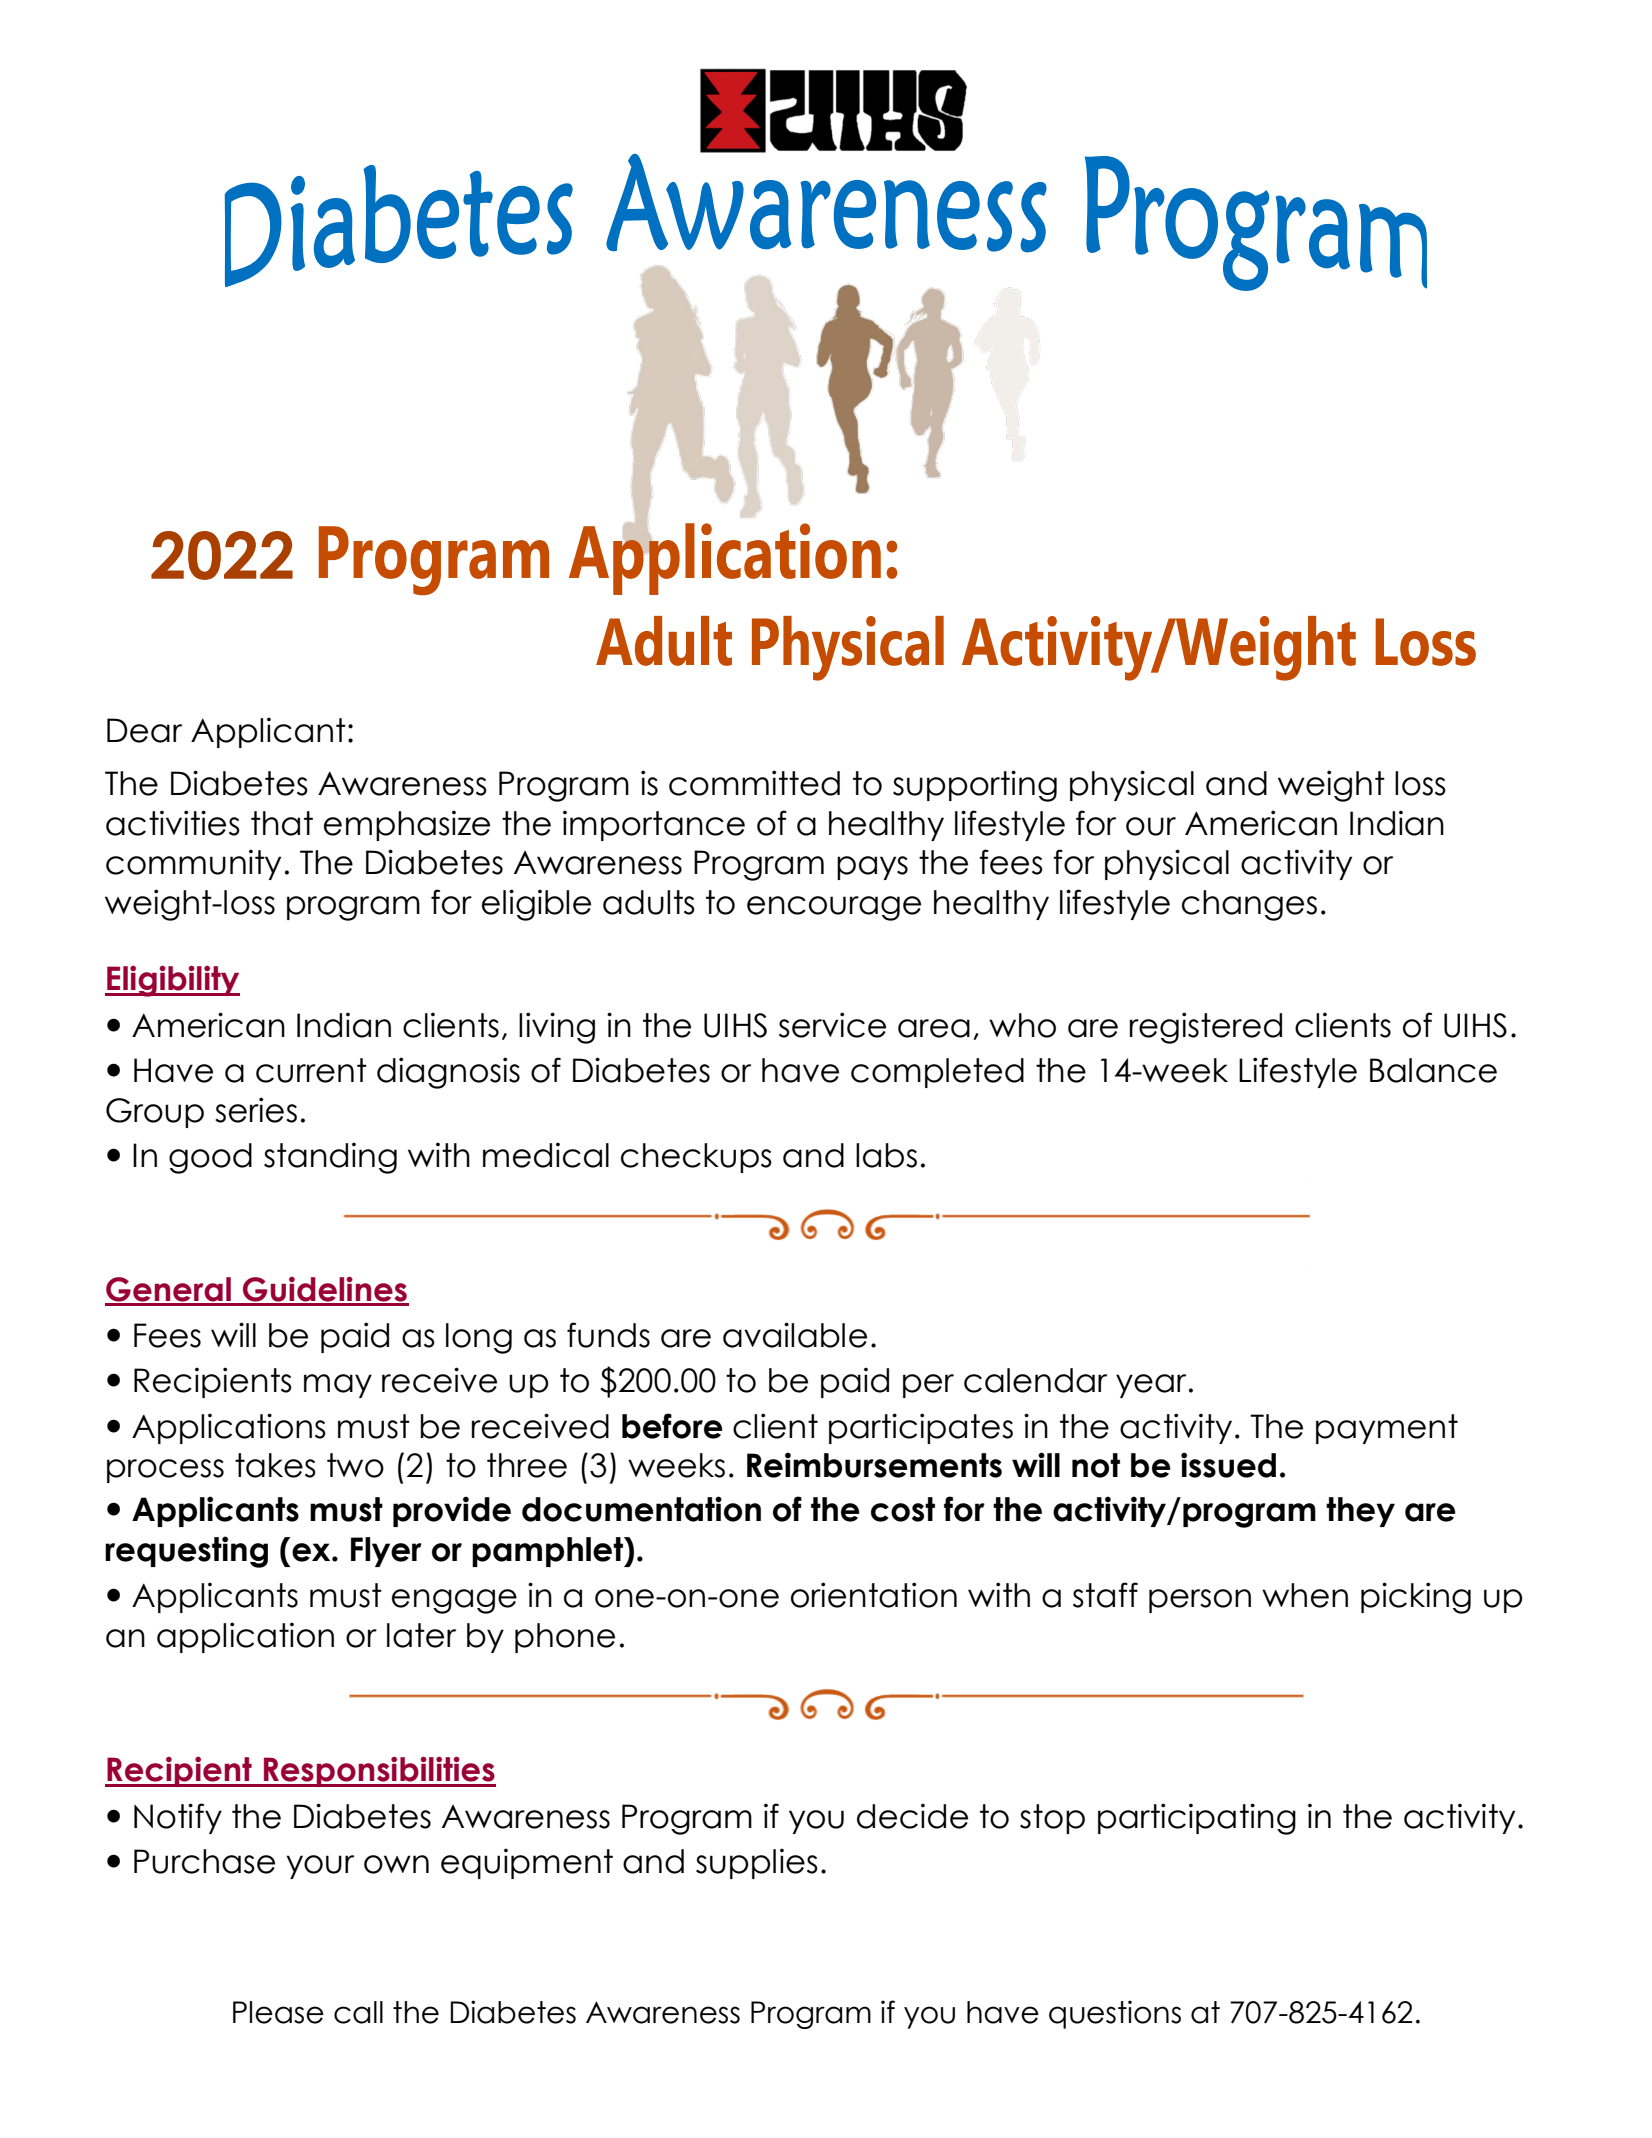  I want to click on orientation, so click(874, 1595).
